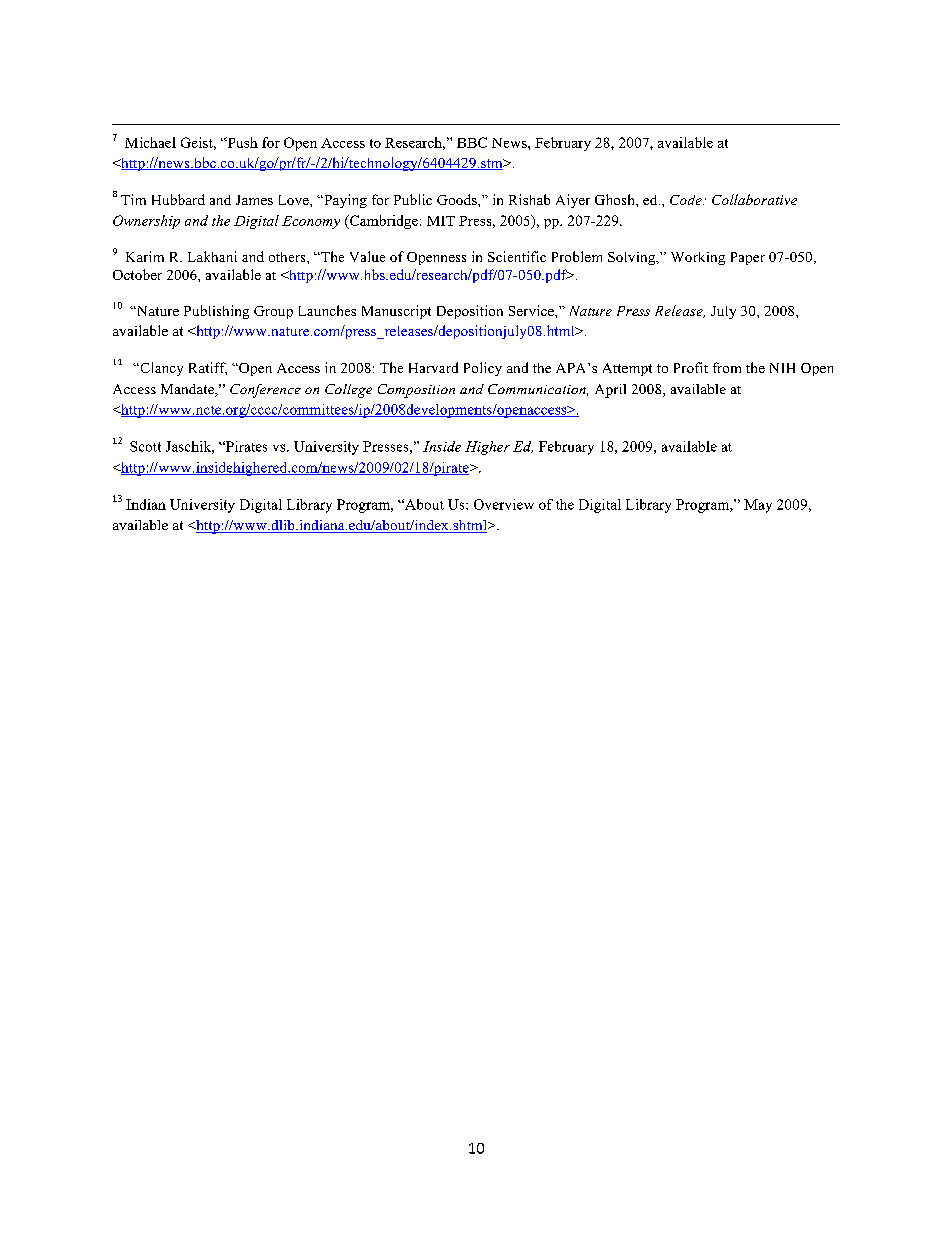  What do you see at coordinates (758, 506) in the image?
I see `May` at bounding box center [758, 506].
